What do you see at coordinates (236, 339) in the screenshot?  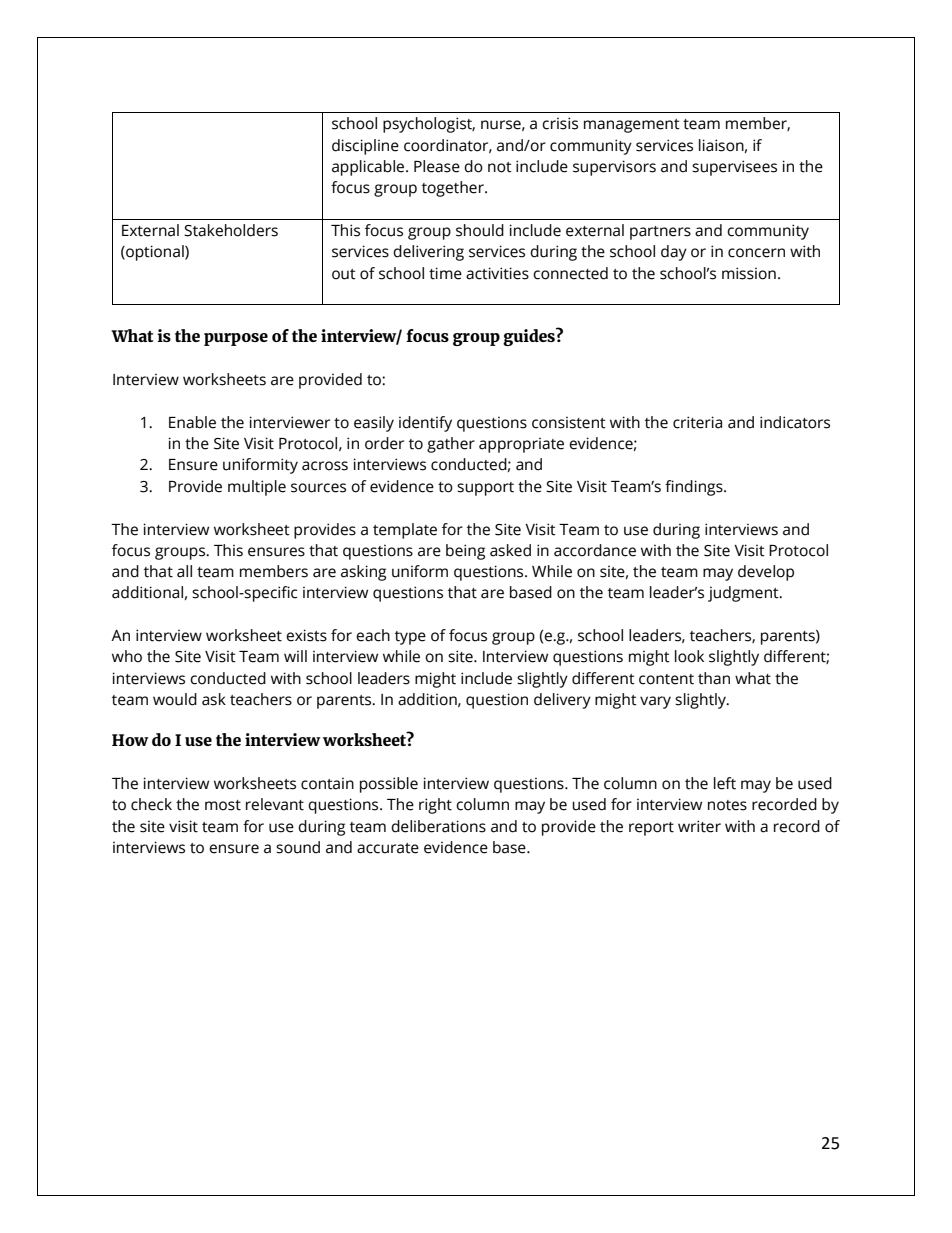 I see `purpose` at bounding box center [236, 339].
